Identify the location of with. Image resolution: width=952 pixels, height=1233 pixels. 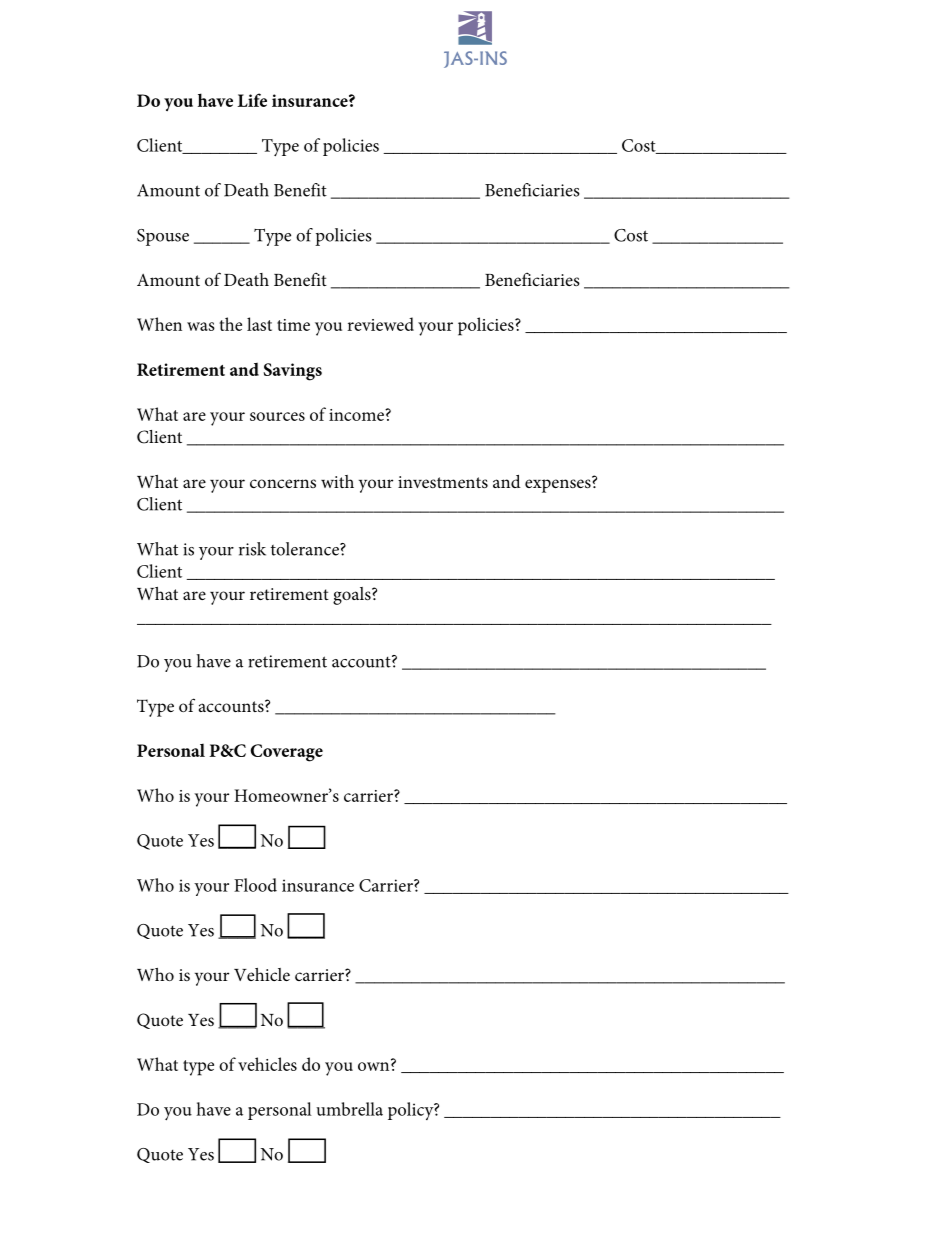
(337, 481).
